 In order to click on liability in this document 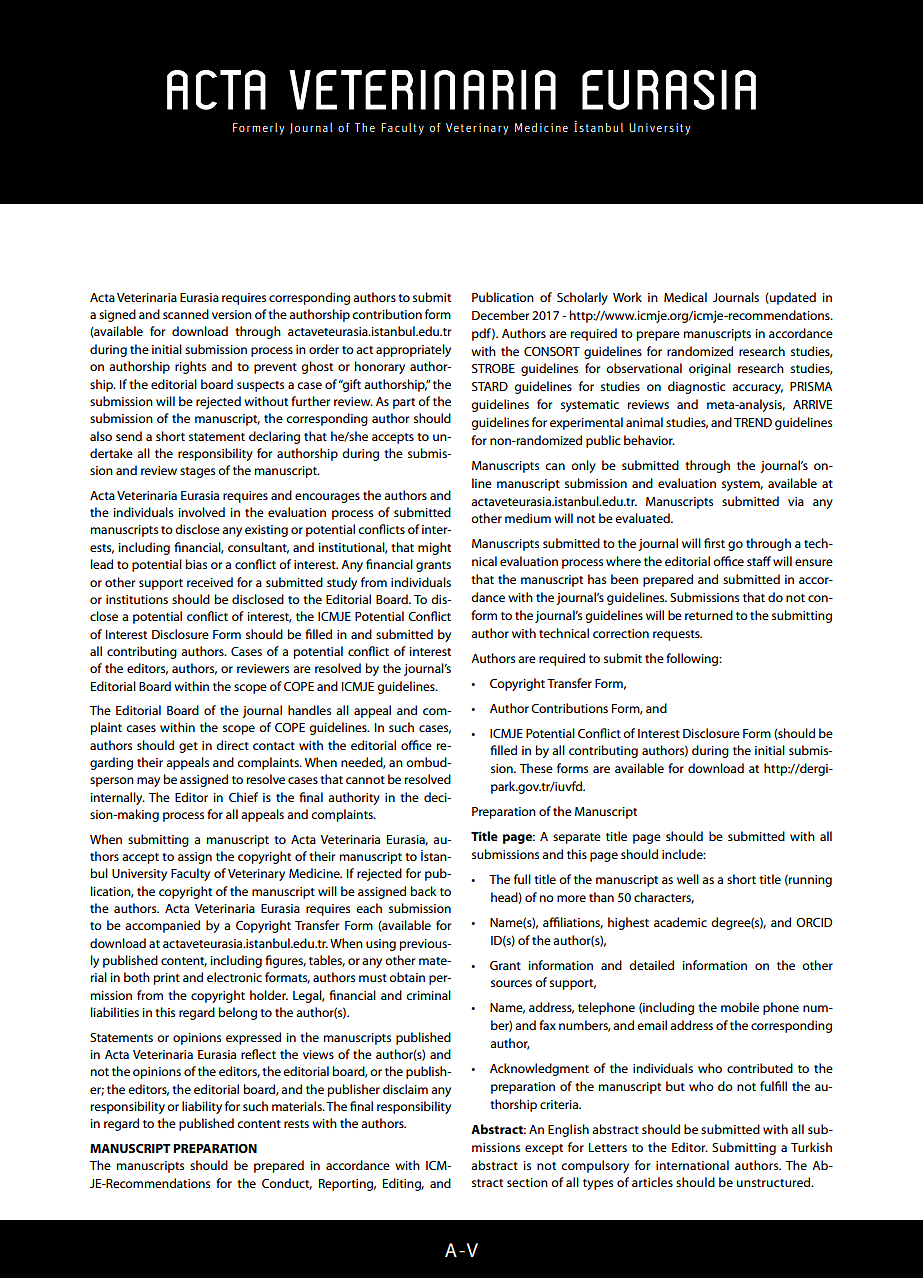, I will do `click(202, 1107)`.
